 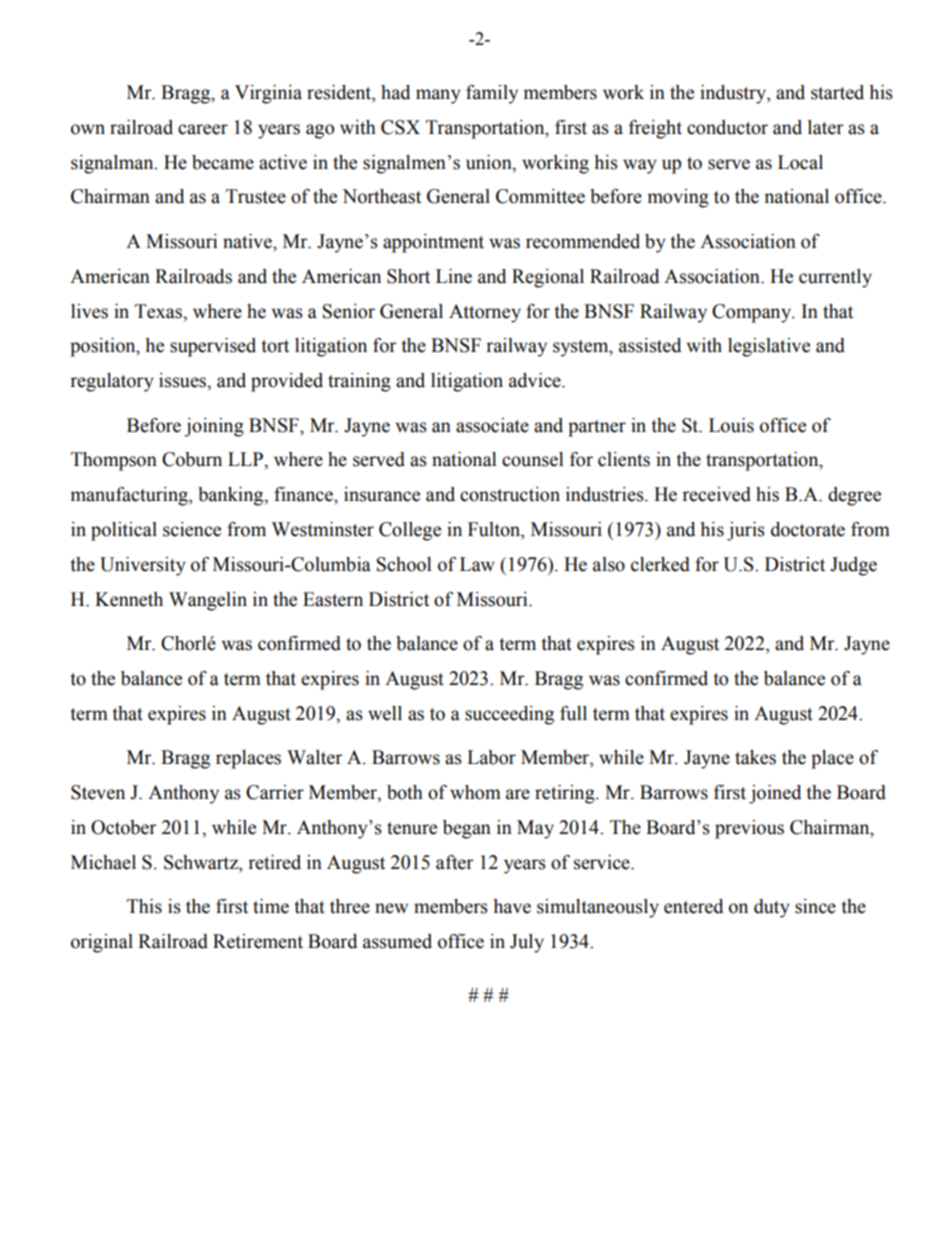 What do you see at coordinates (536, 380) in the image?
I see `advice` at bounding box center [536, 380].
